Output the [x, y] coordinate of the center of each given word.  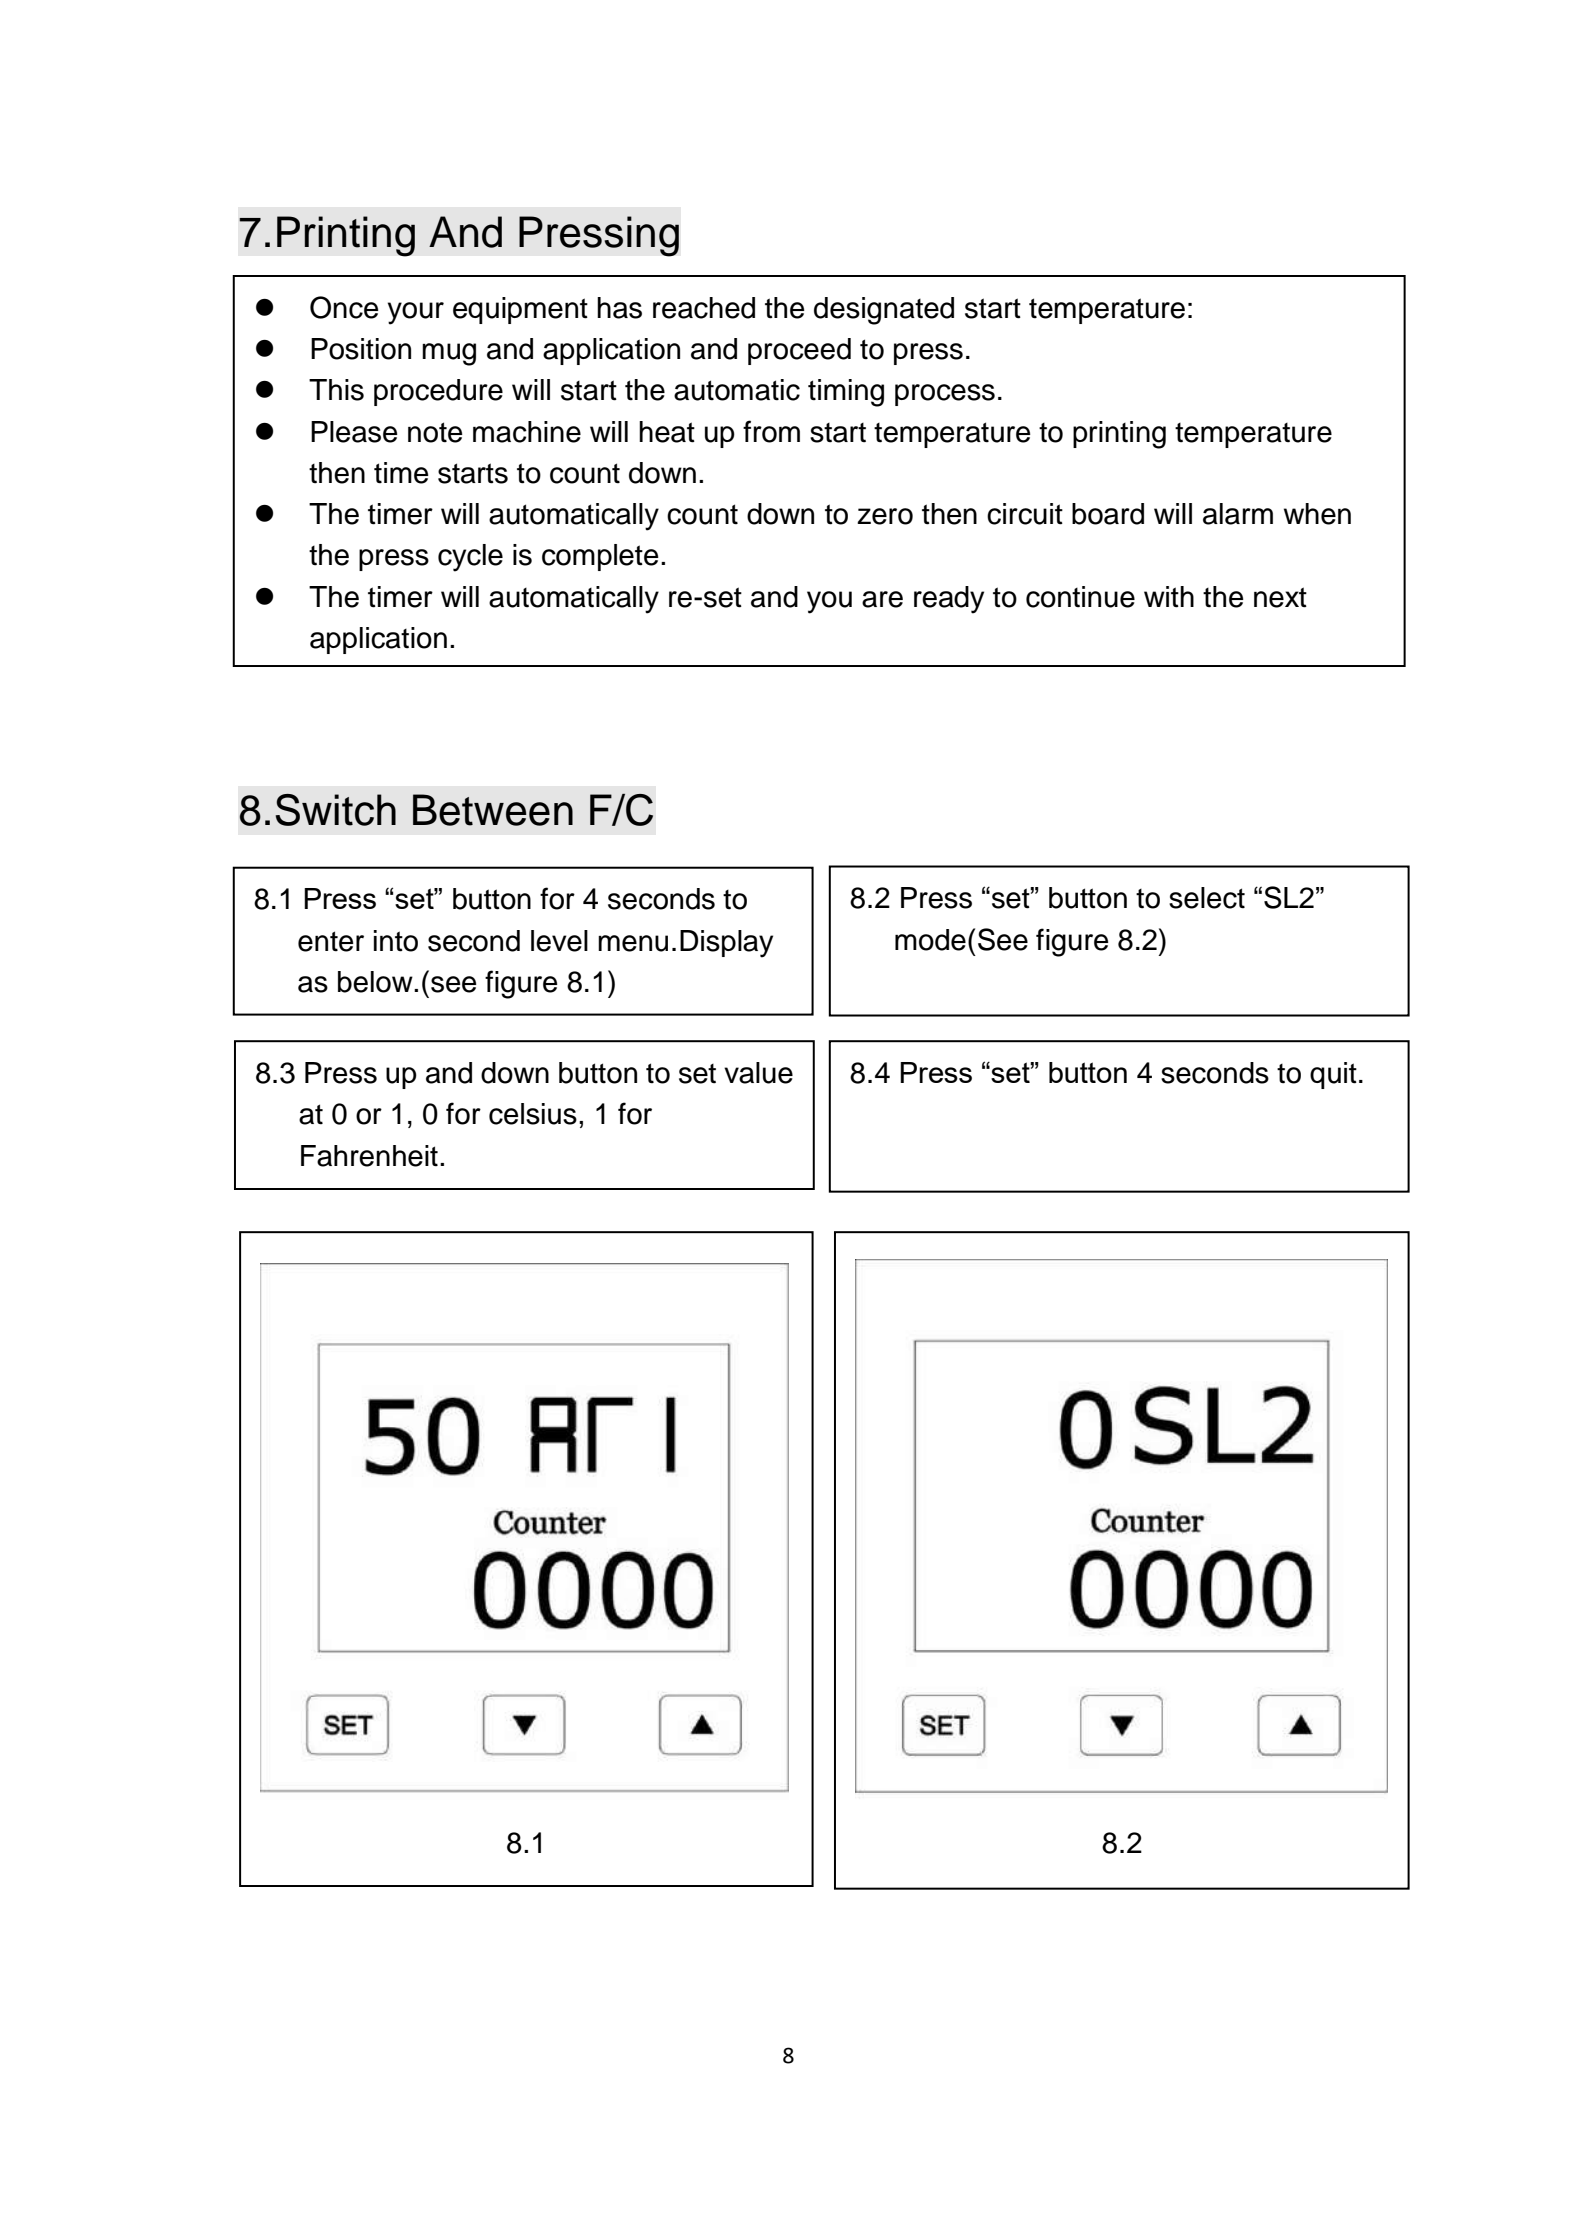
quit [1333, 1075]
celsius [533, 1114]
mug [449, 354]
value [758, 1073]
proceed [799, 351]
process [945, 395]
